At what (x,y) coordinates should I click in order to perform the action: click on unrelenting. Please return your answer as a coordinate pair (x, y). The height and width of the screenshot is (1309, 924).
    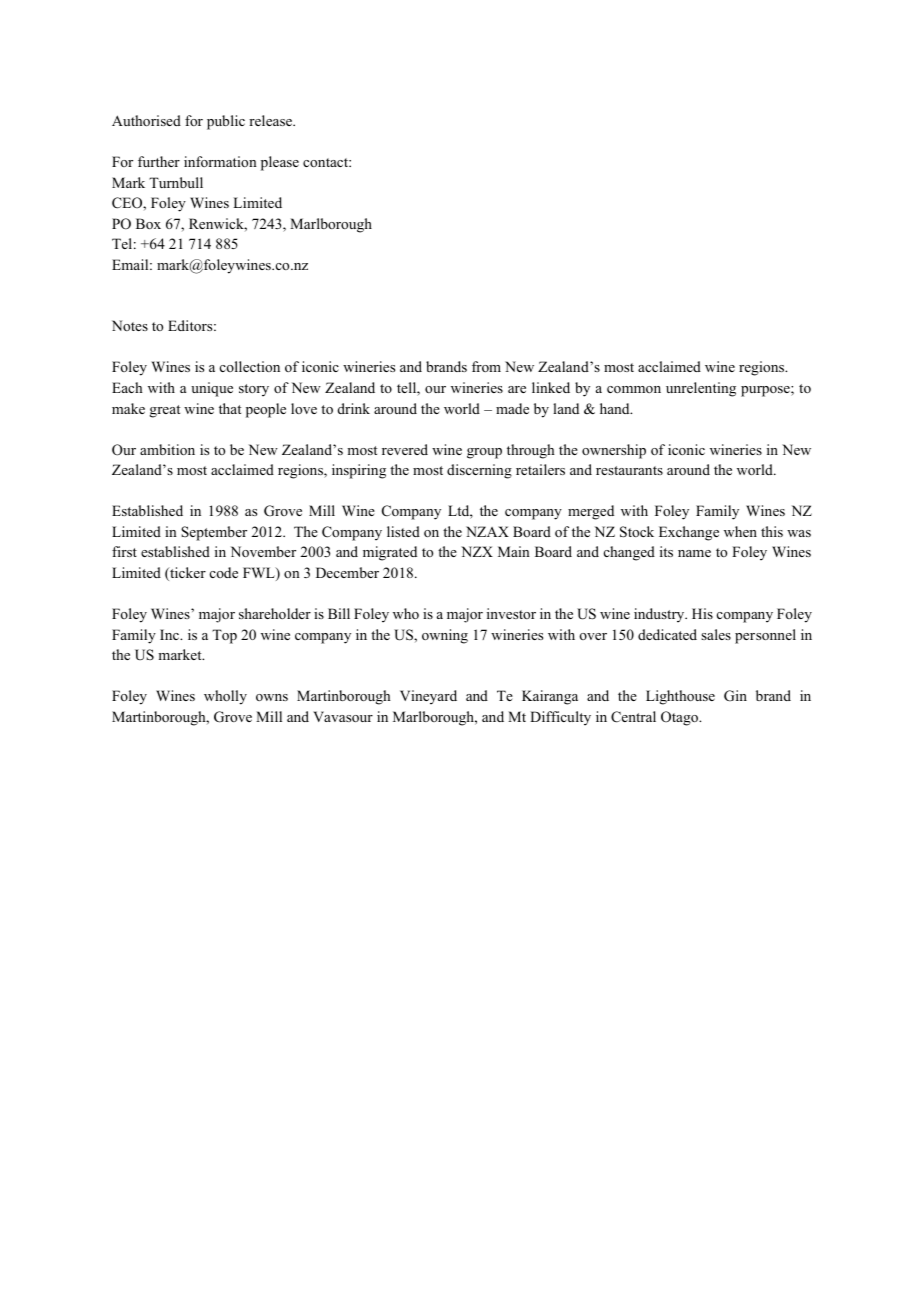
    Looking at the image, I should click on (701, 389).
